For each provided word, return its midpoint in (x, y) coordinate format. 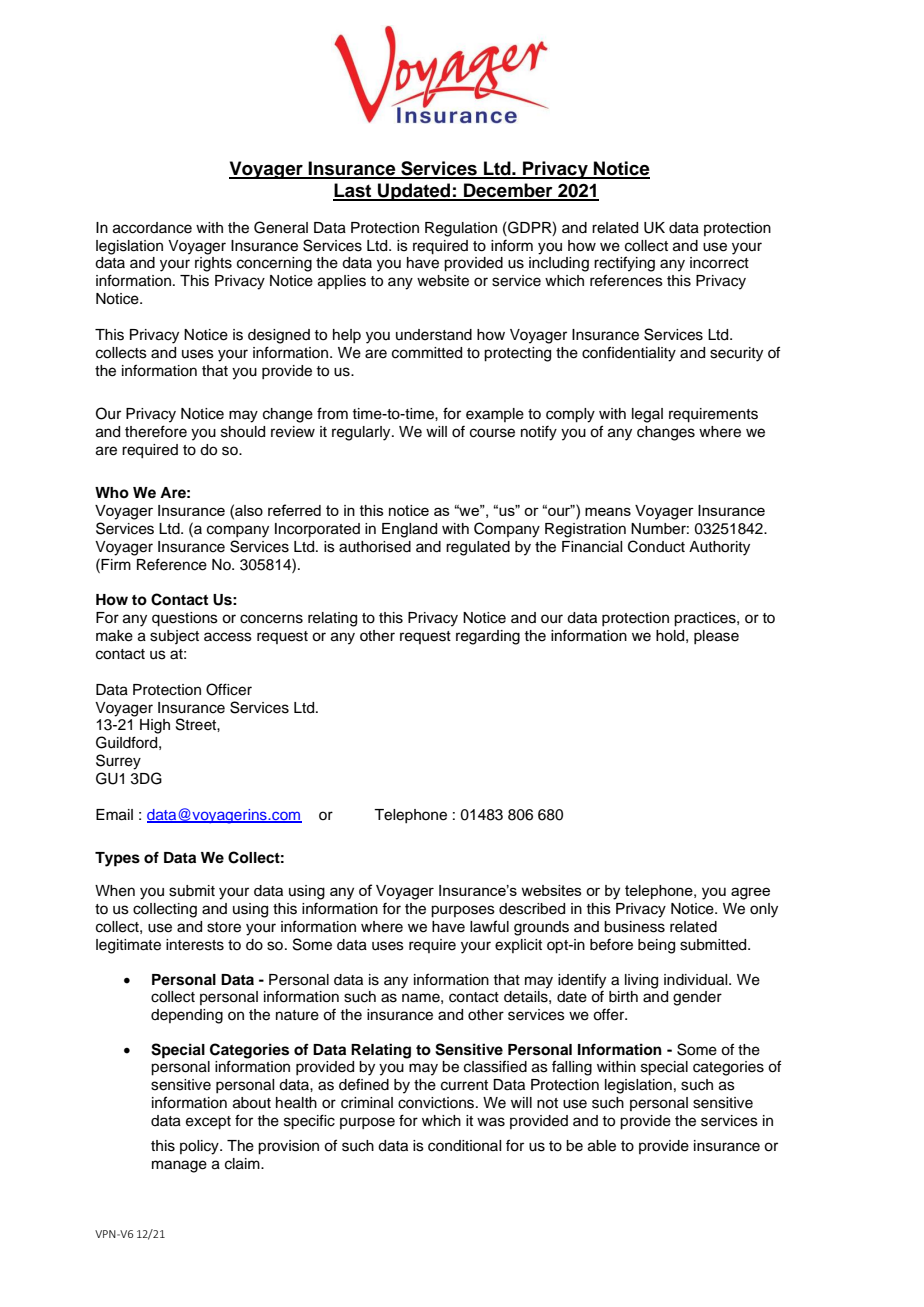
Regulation (461, 229)
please (716, 637)
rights (213, 264)
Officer (229, 689)
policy (200, 1147)
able (602, 1146)
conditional (464, 1146)
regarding (488, 637)
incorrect (719, 263)
